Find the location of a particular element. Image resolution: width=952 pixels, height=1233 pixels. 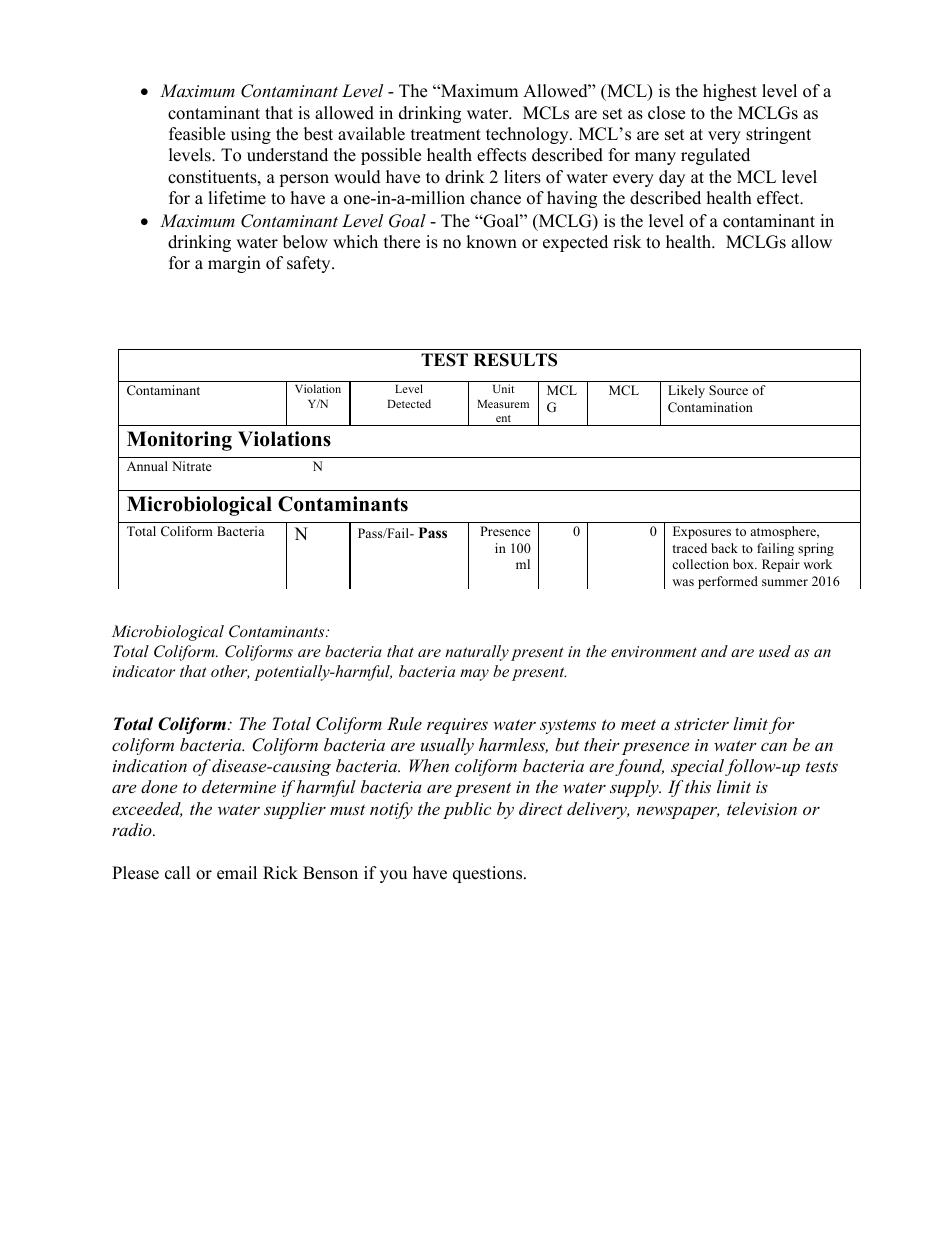

performed is located at coordinates (728, 582).
